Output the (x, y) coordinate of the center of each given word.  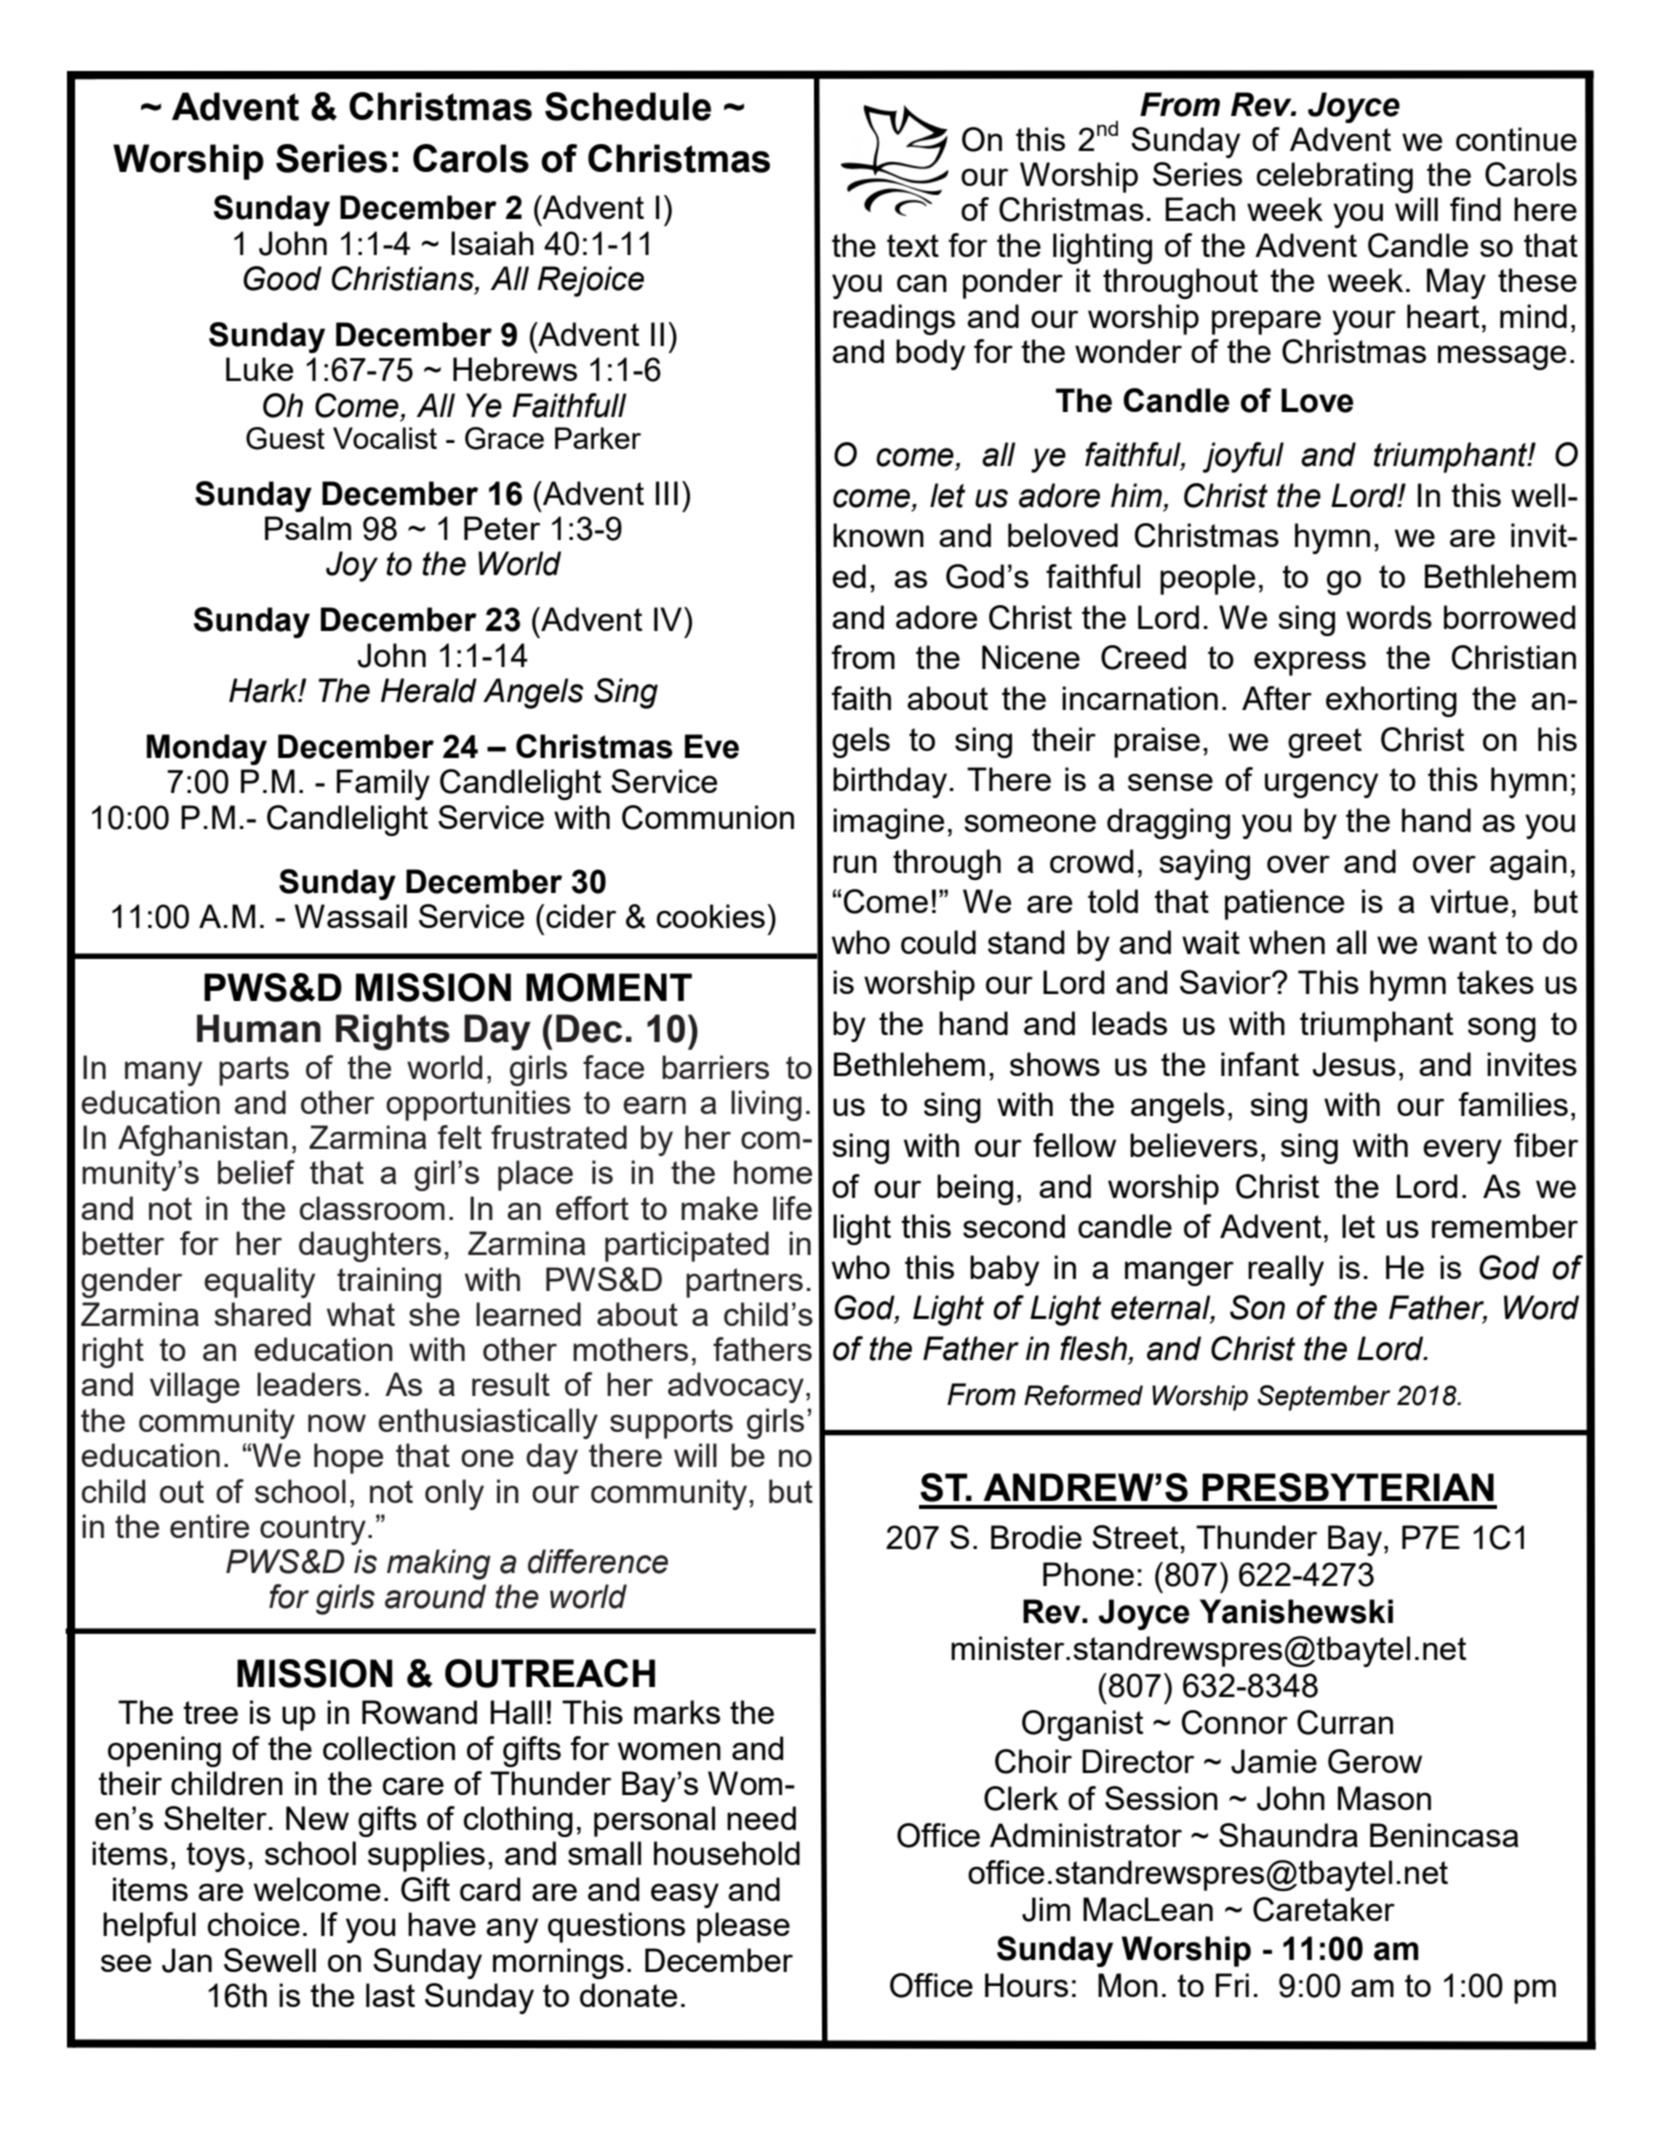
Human (259, 1028)
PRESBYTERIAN (1348, 1487)
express (1310, 663)
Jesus (1354, 1064)
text (913, 245)
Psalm (308, 528)
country (313, 1530)
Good (282, 278)
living (766, 1105)
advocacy (736, 1387)
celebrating (1335, 177)
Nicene (1031, 657)
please (743, 1927)
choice (254, 1924)
